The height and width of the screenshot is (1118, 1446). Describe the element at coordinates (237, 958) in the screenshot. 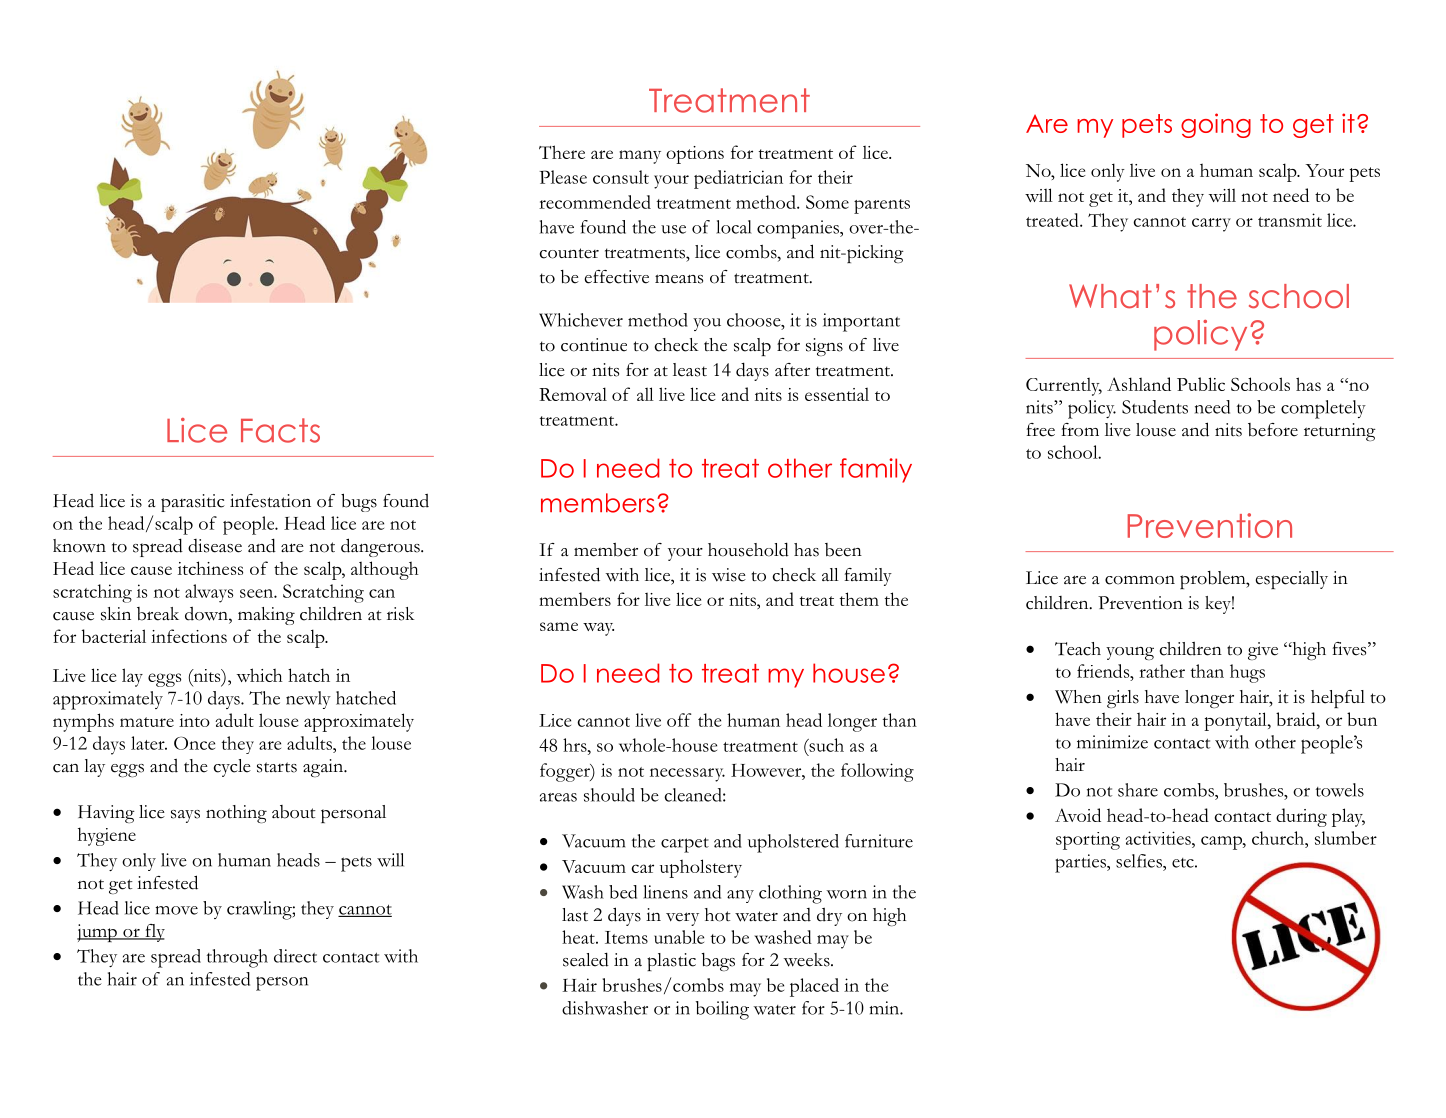

I see `through` at that location.
